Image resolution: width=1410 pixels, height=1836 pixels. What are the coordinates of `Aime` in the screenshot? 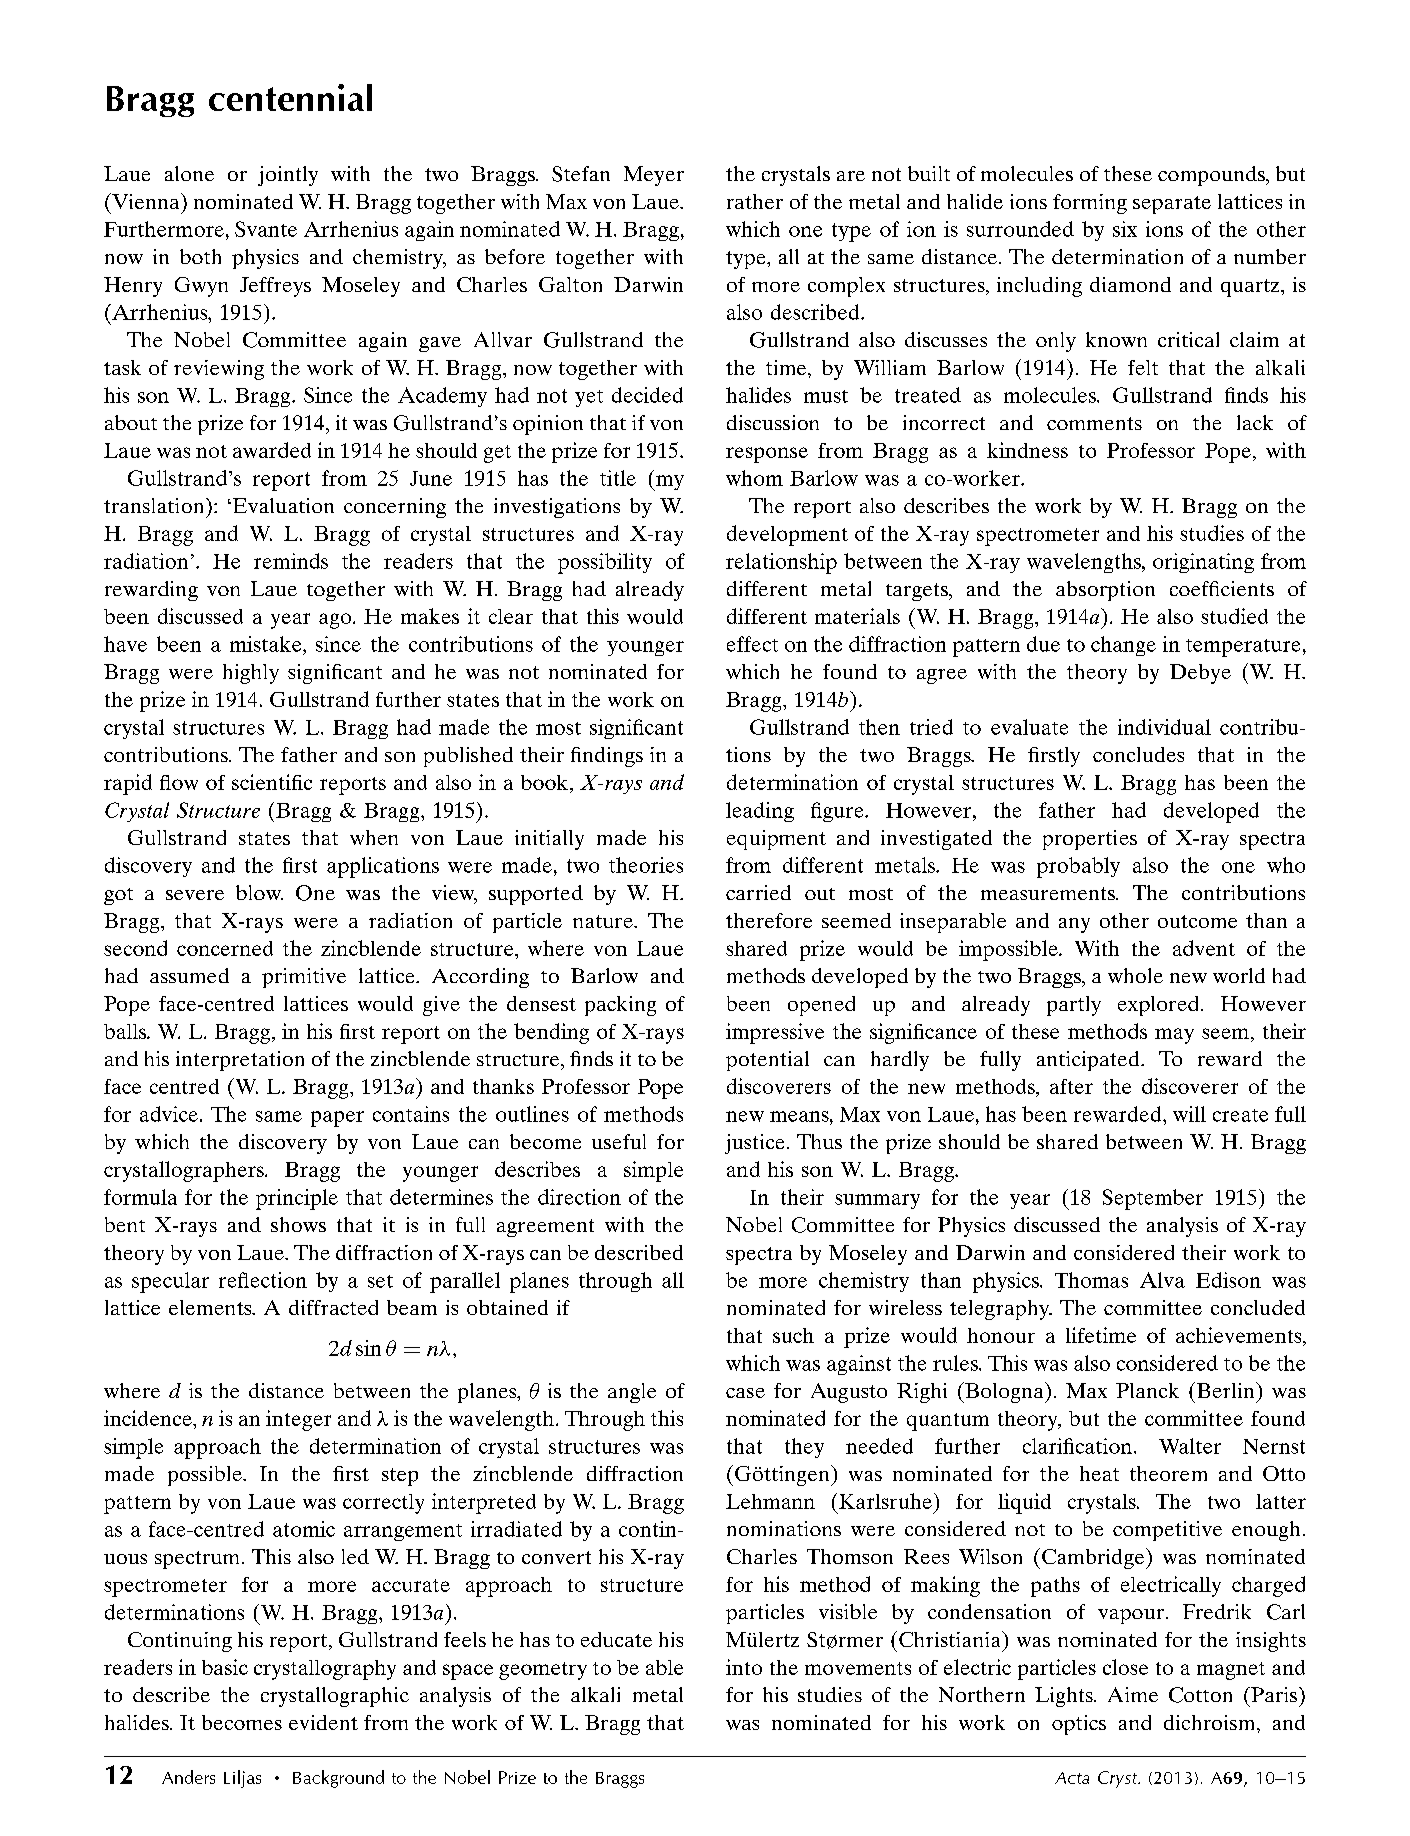 It's located at (1133, 1694).
